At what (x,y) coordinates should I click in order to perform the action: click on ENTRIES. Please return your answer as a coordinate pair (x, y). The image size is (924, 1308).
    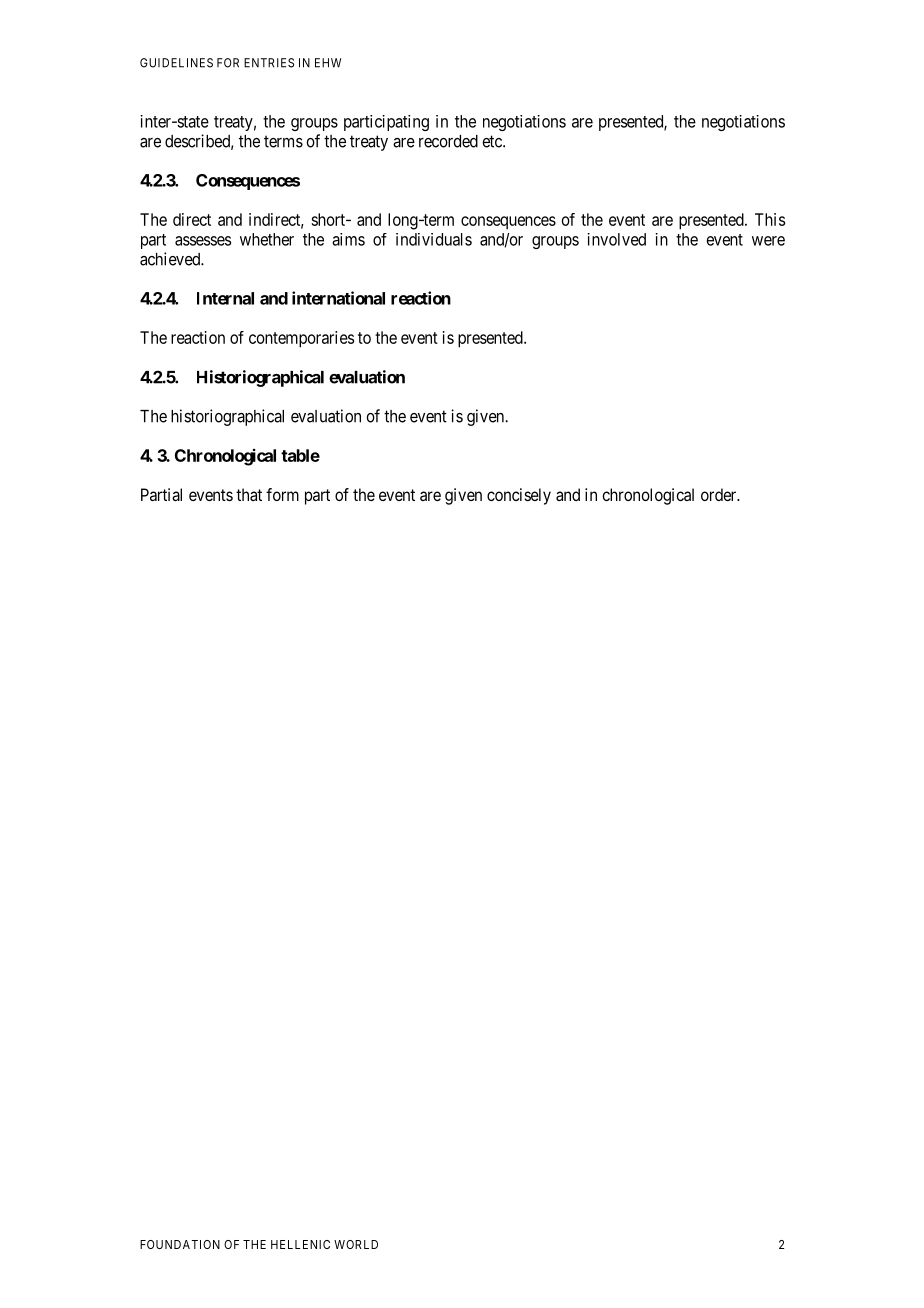
    Looking at the image, I should click on (269, 63).
